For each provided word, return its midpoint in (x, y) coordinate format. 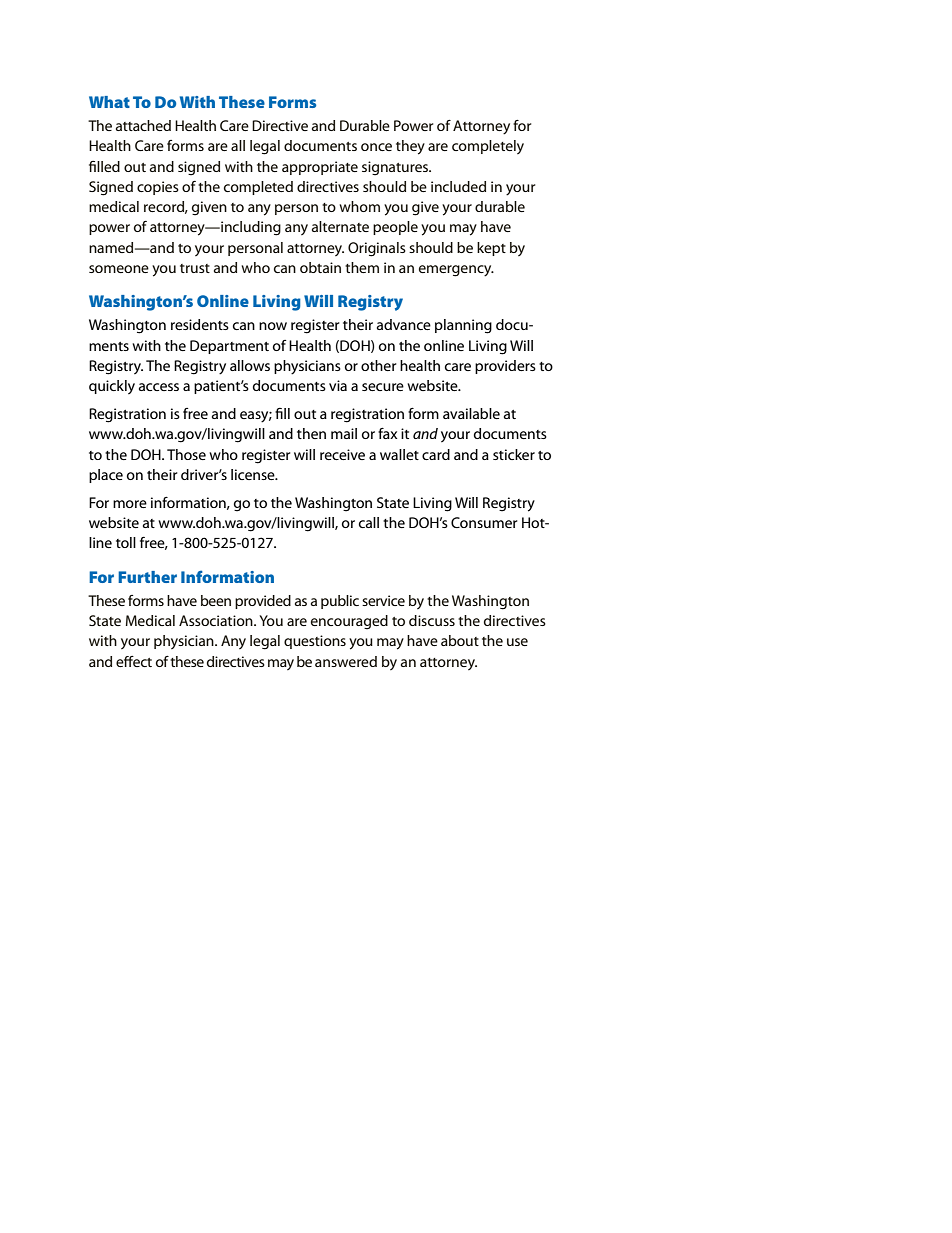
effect (134, 661)
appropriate (320, 168)
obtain (320, 267)
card (436, 454)
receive (342, 454)
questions (315, 642)
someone (119, 269)
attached (143, 125)
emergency (456, 271)
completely (488, 147)
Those (186, 454)
